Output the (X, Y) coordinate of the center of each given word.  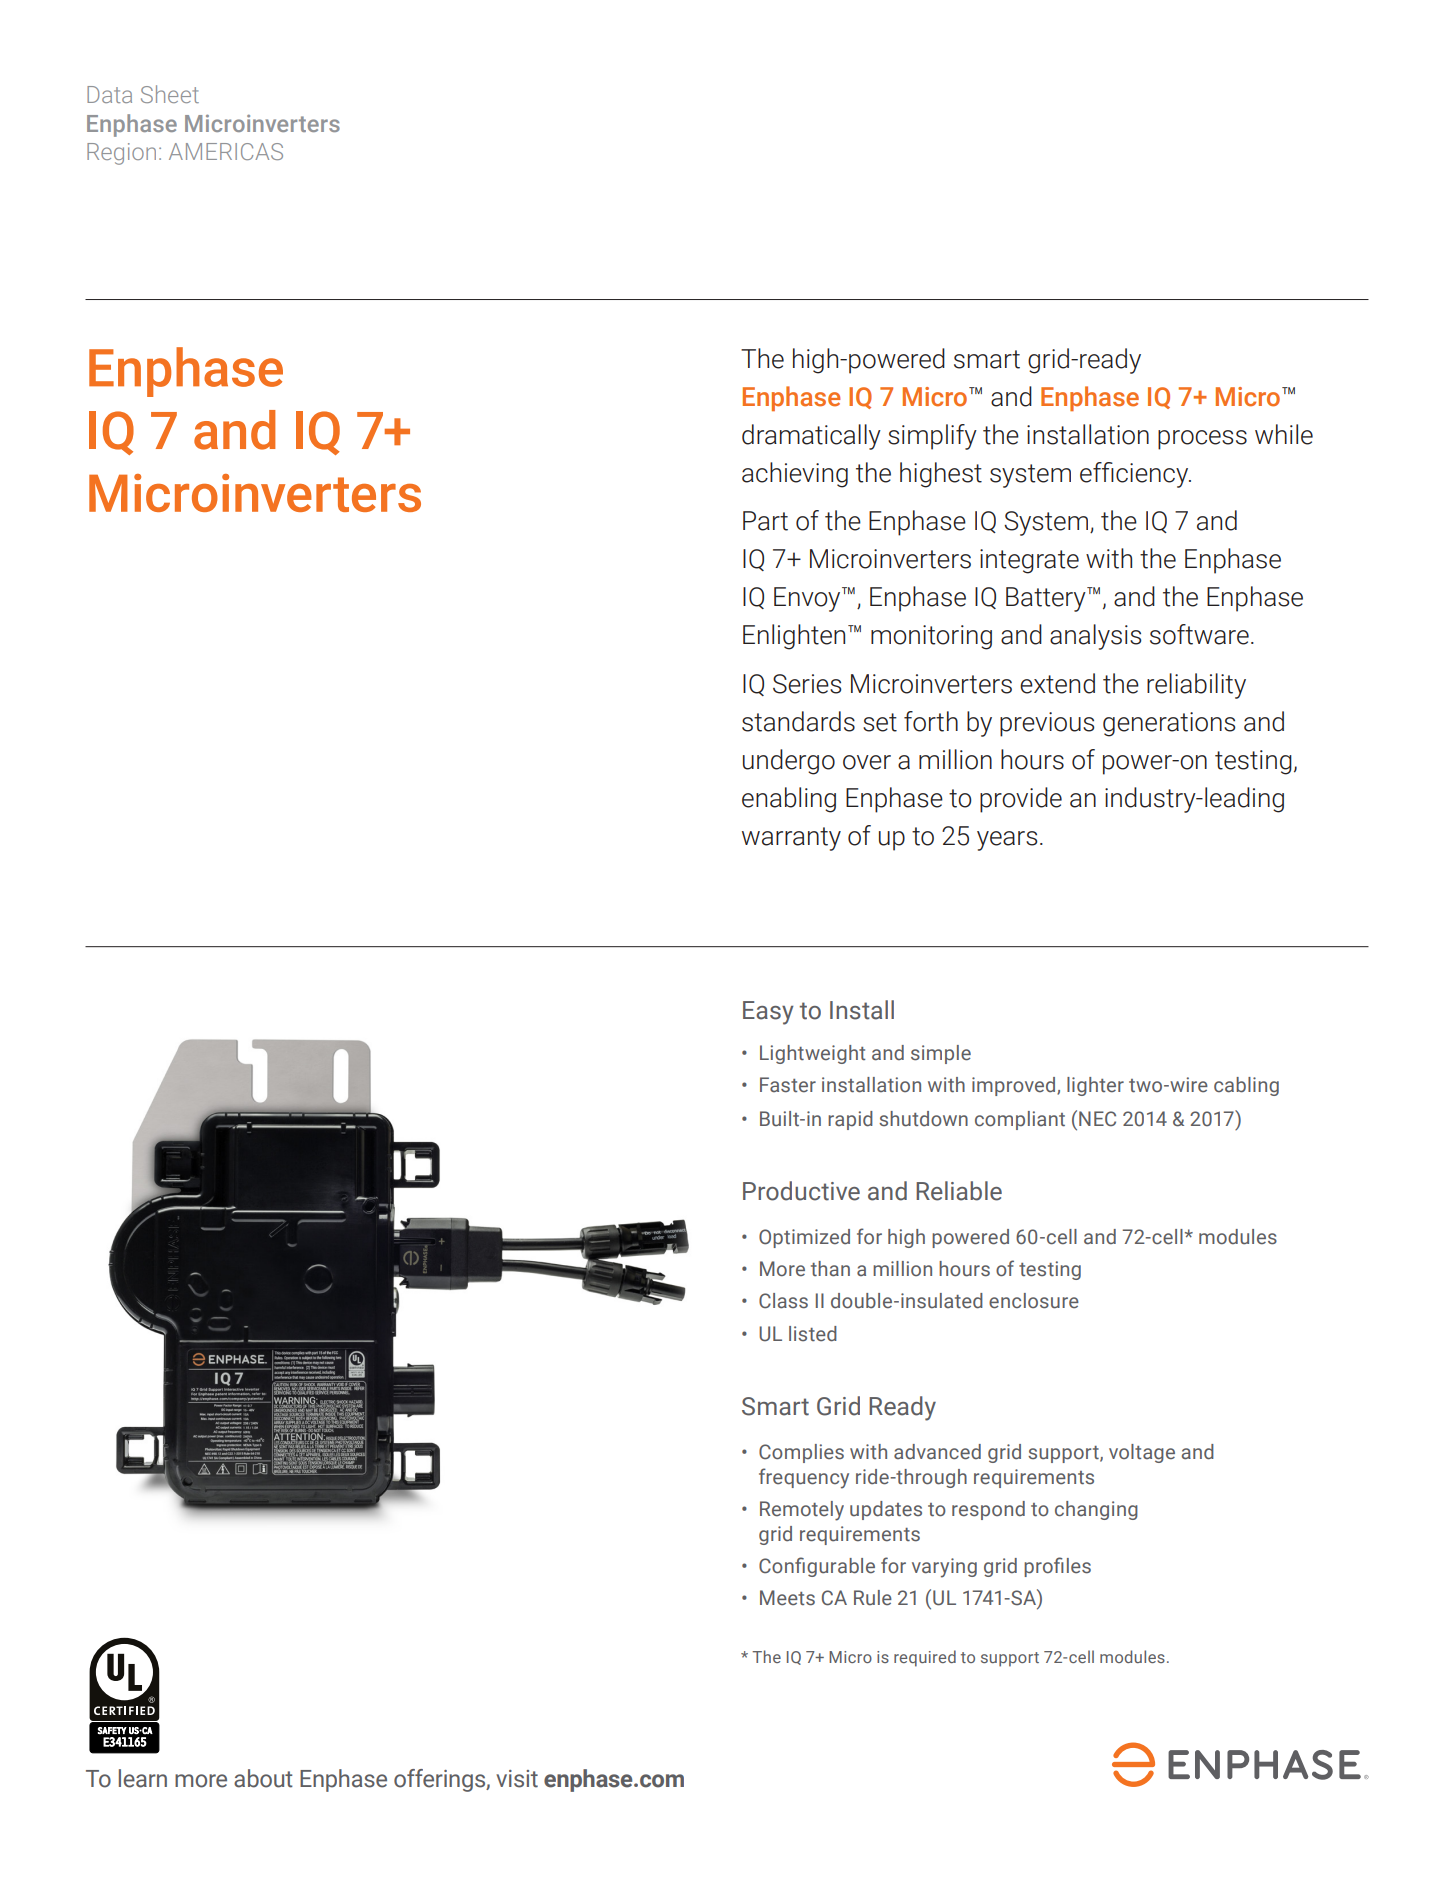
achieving (795, 475)
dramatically (811, 437)
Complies (801, 1453)
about (263, 1778)
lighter (1095, 1086)
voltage (1142, 1453)
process (1202, 440)
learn (143, 1778)
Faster (788, 1085)
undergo (789, 762)
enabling (789, 800)
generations (1169, 724)
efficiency (1135, 475)
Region (121, 154)
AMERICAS (226, 151)
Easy (768, 1013)
